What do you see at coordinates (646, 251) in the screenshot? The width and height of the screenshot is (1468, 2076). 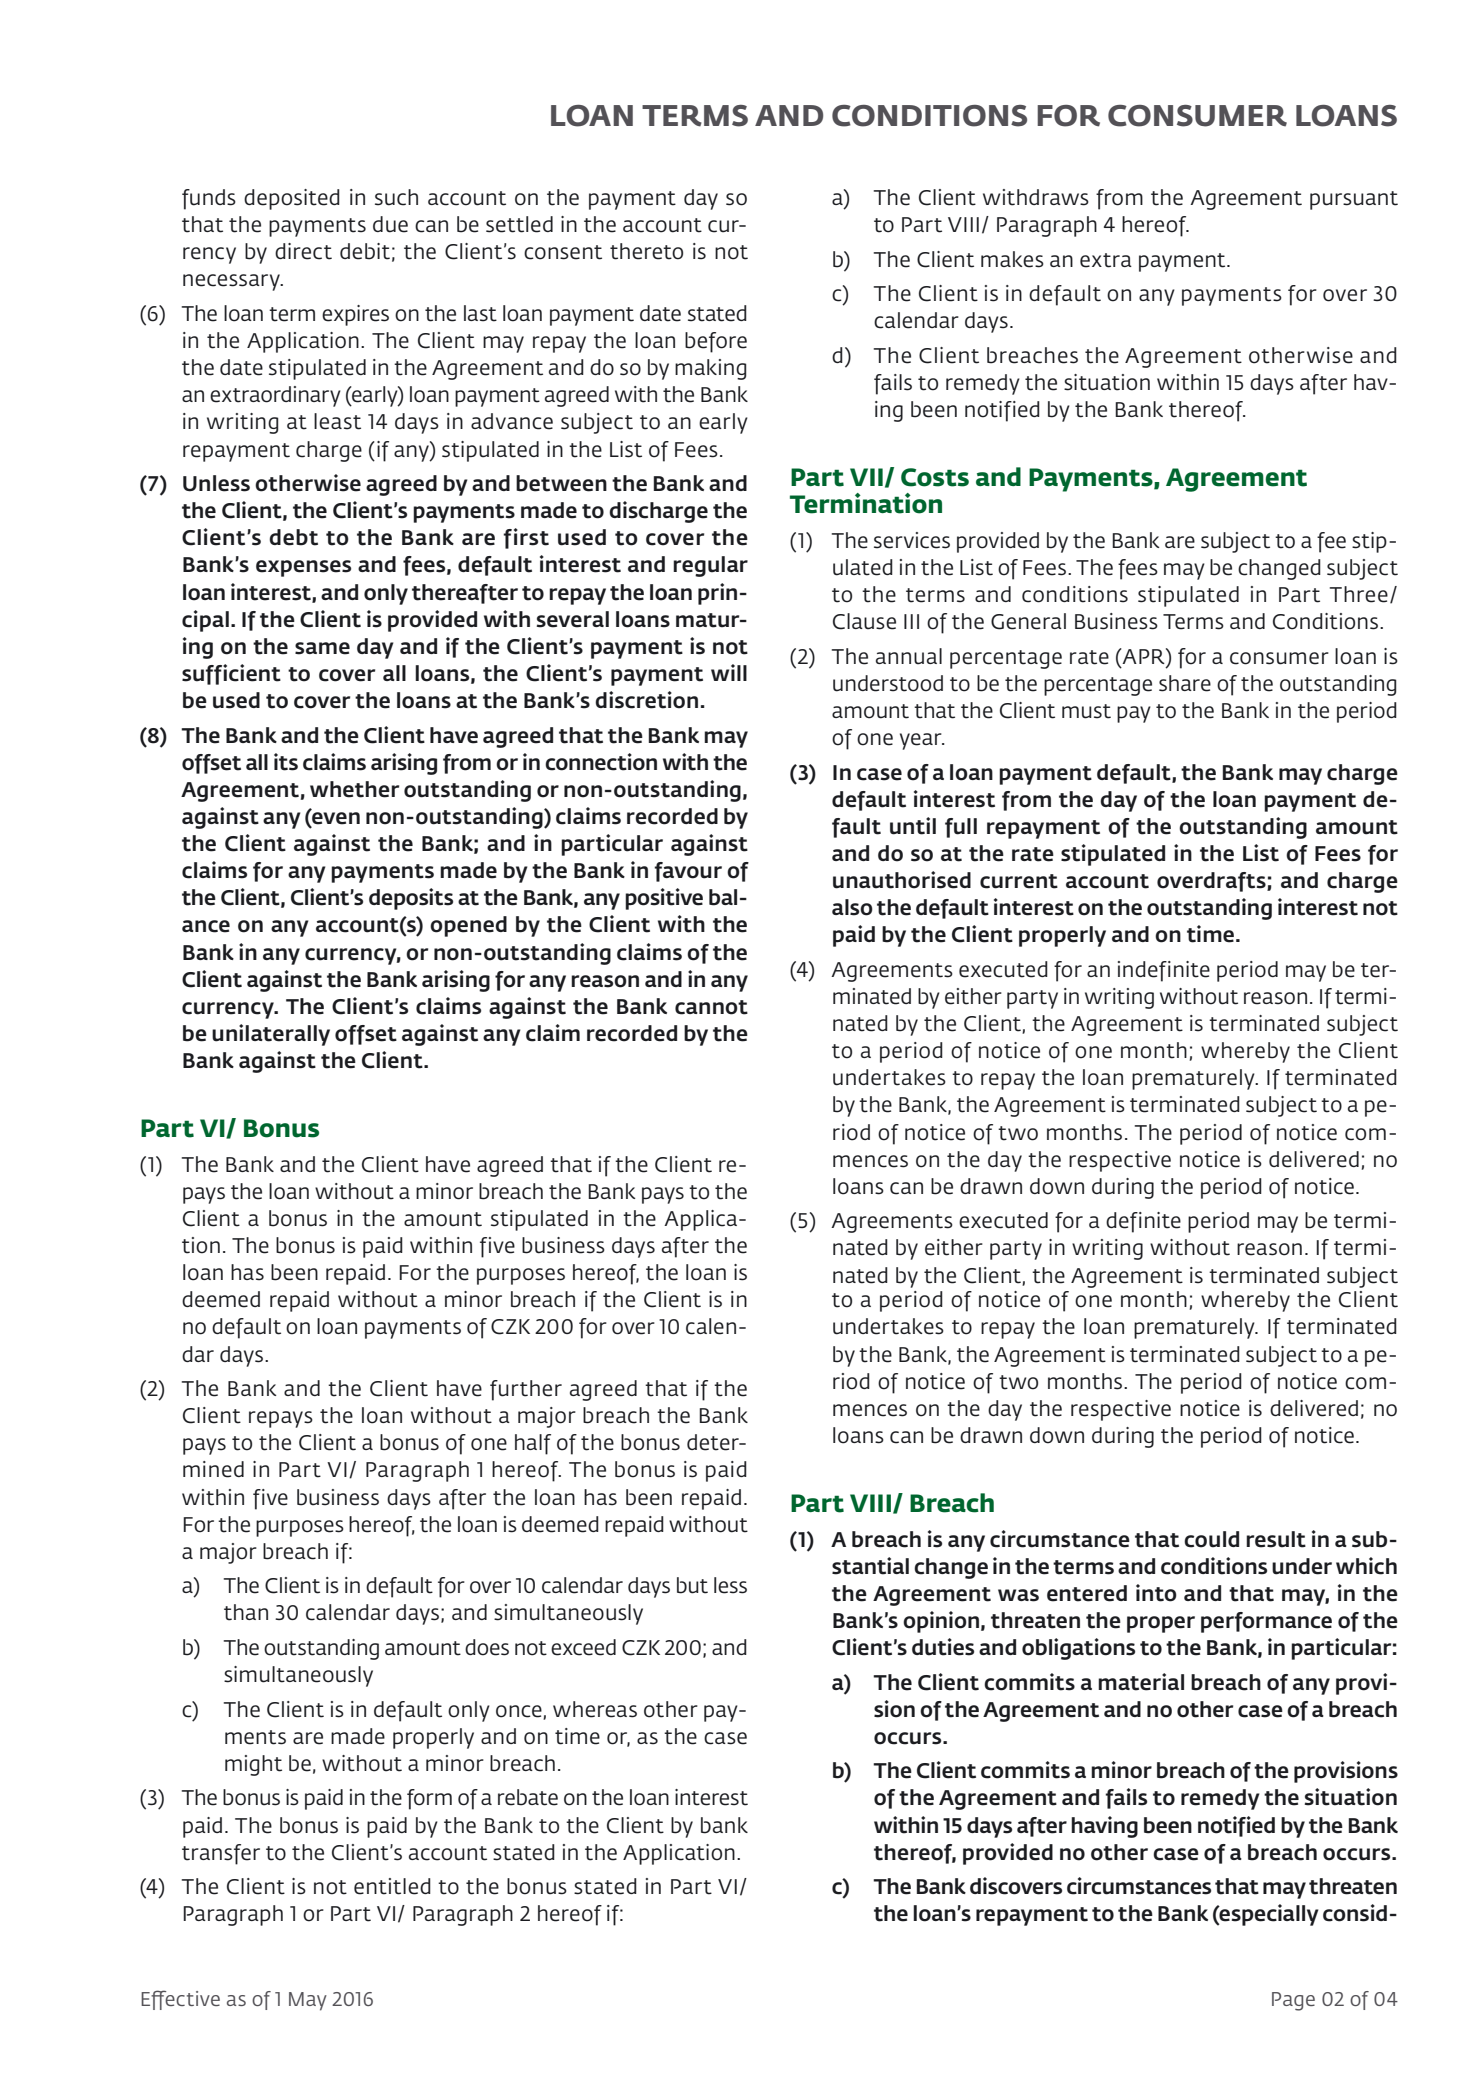 I see `thereto` at bounding box center [646, 251].
